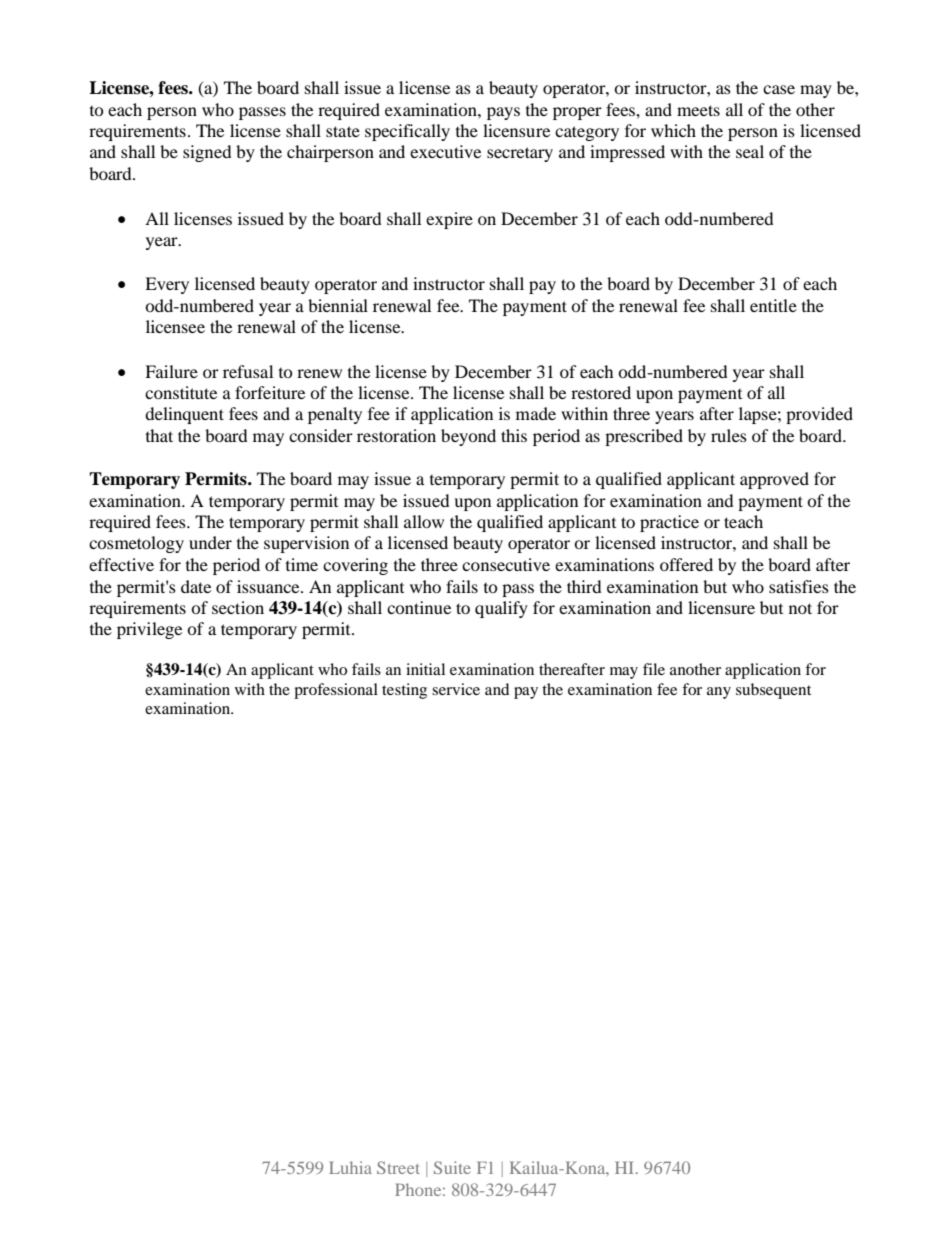 This document has height=1233, width=952. I want to click on pays, so click(503, 113).
